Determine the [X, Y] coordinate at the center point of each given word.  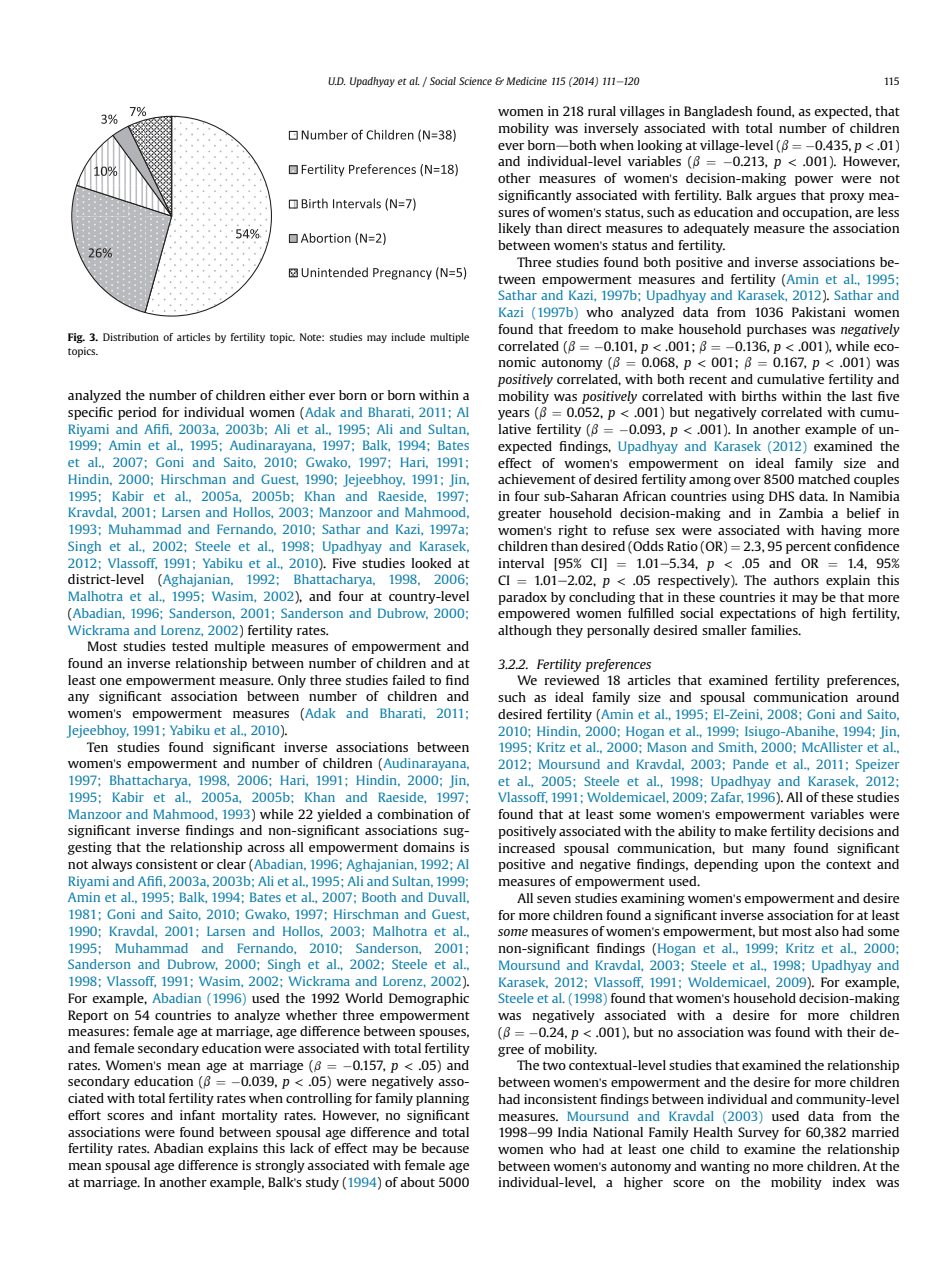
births [759, 396]
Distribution [131, 337]
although [525, 631]
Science [475, 81]
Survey [758, 1133]
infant [197, 1115]
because [445, 1148]
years [514, 415]
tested [190, 646]
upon [779, 867]
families [775, 630]
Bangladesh [718, 112]
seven [554, 899]
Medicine [526, 81]
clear [231, 864]
